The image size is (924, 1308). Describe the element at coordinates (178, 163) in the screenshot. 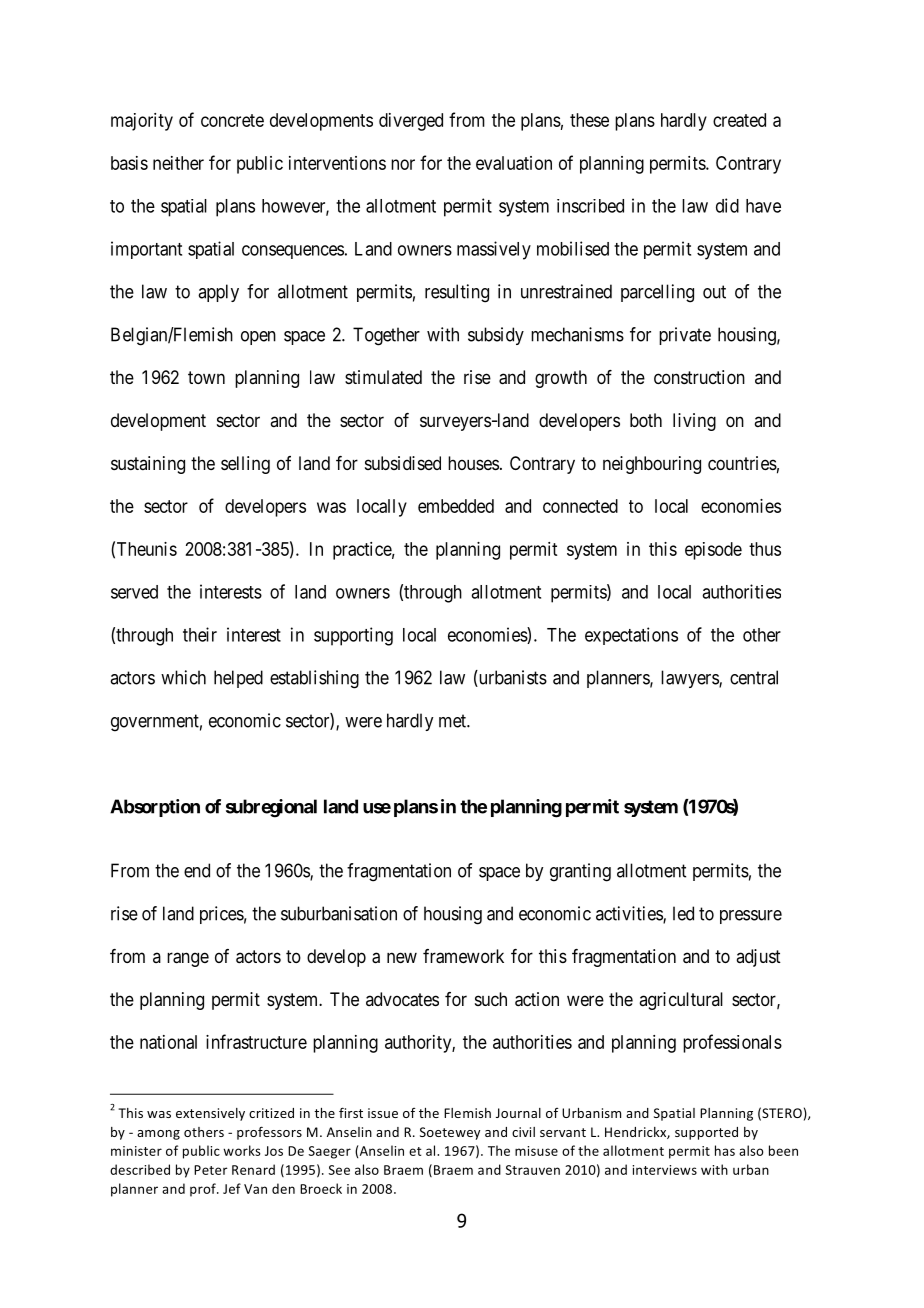

I see `neither` at that location.
